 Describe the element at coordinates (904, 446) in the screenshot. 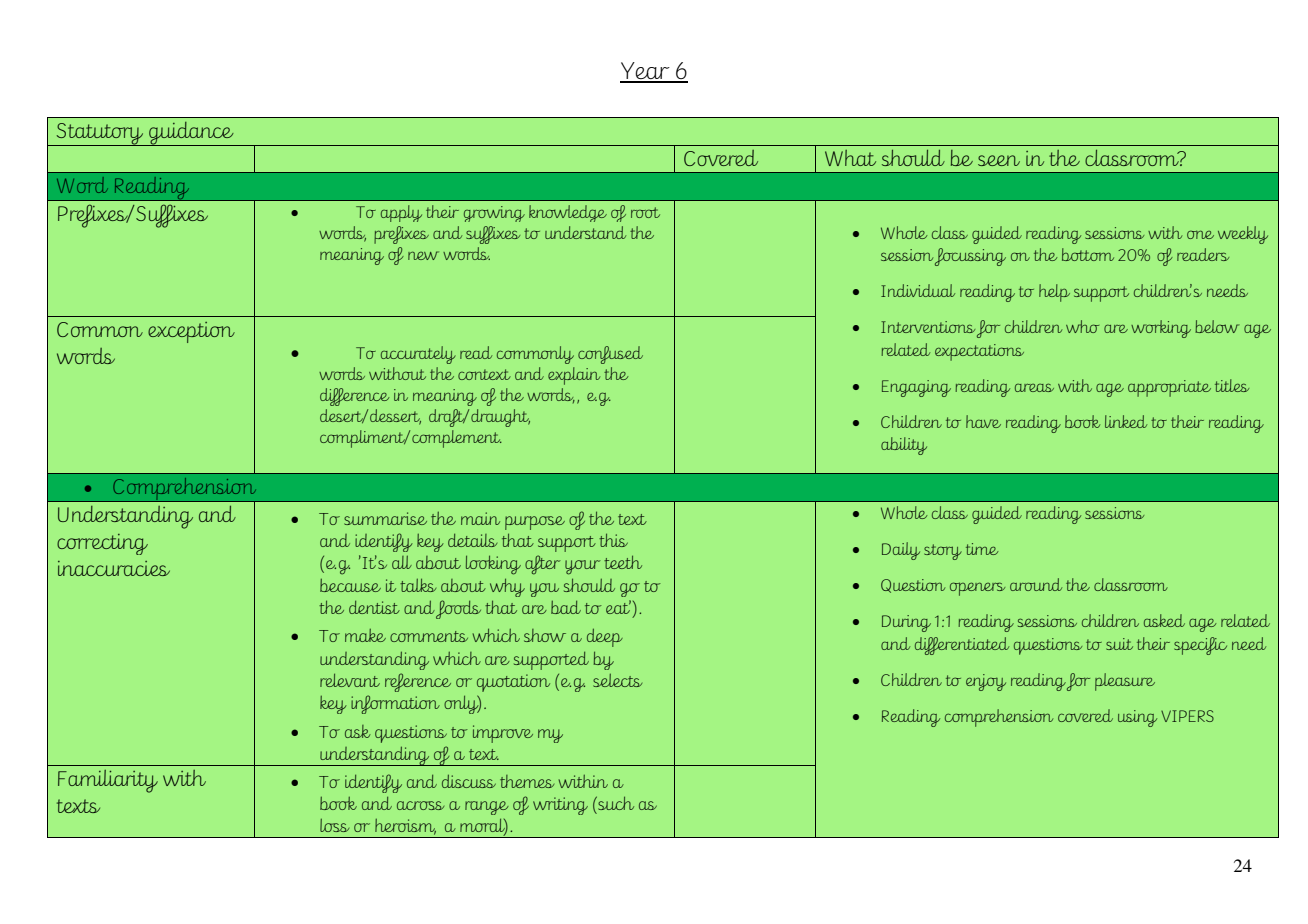

I see `ability` at that location.
